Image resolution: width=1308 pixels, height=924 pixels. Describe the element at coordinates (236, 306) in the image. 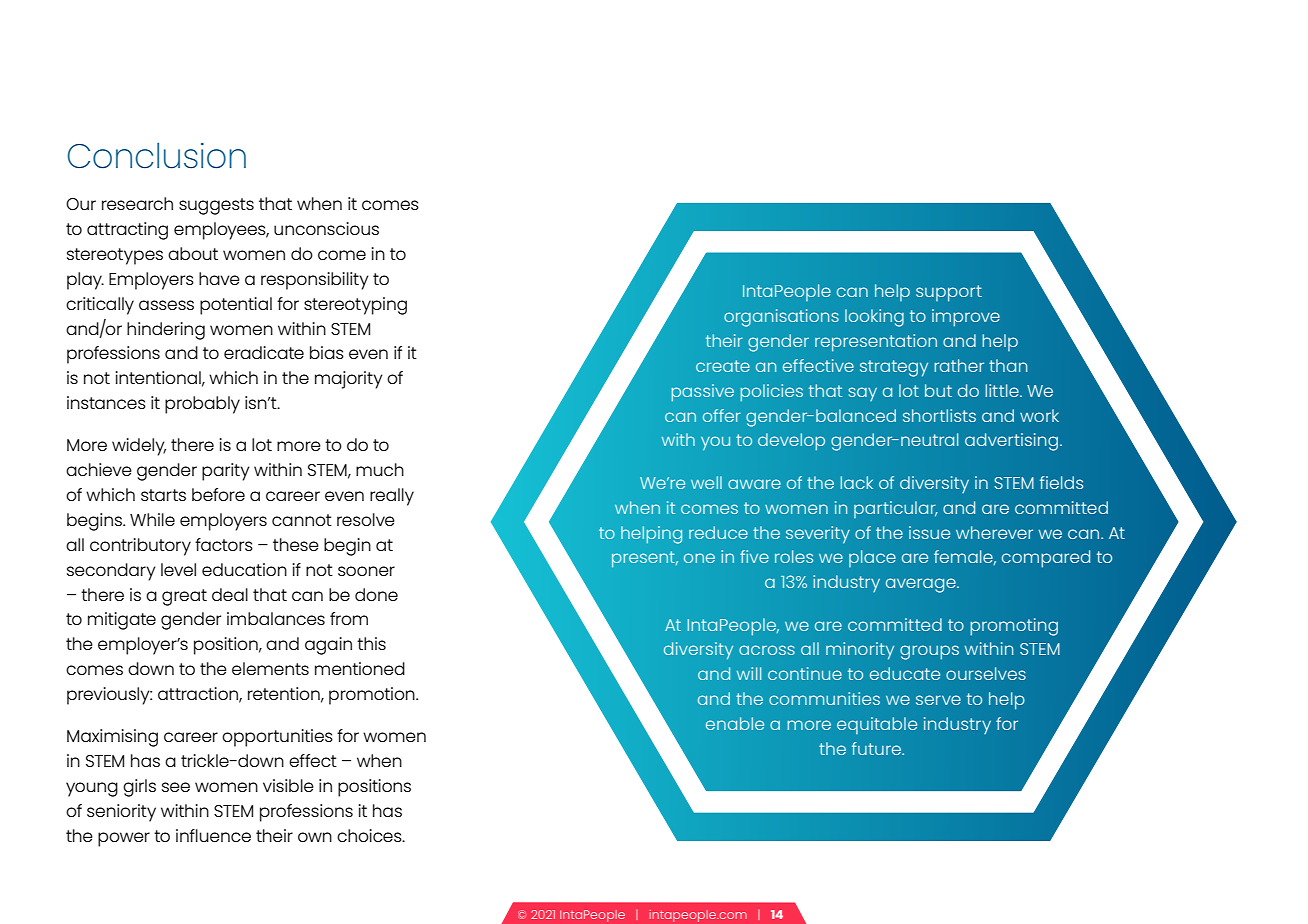

I see `potential` at that location.
